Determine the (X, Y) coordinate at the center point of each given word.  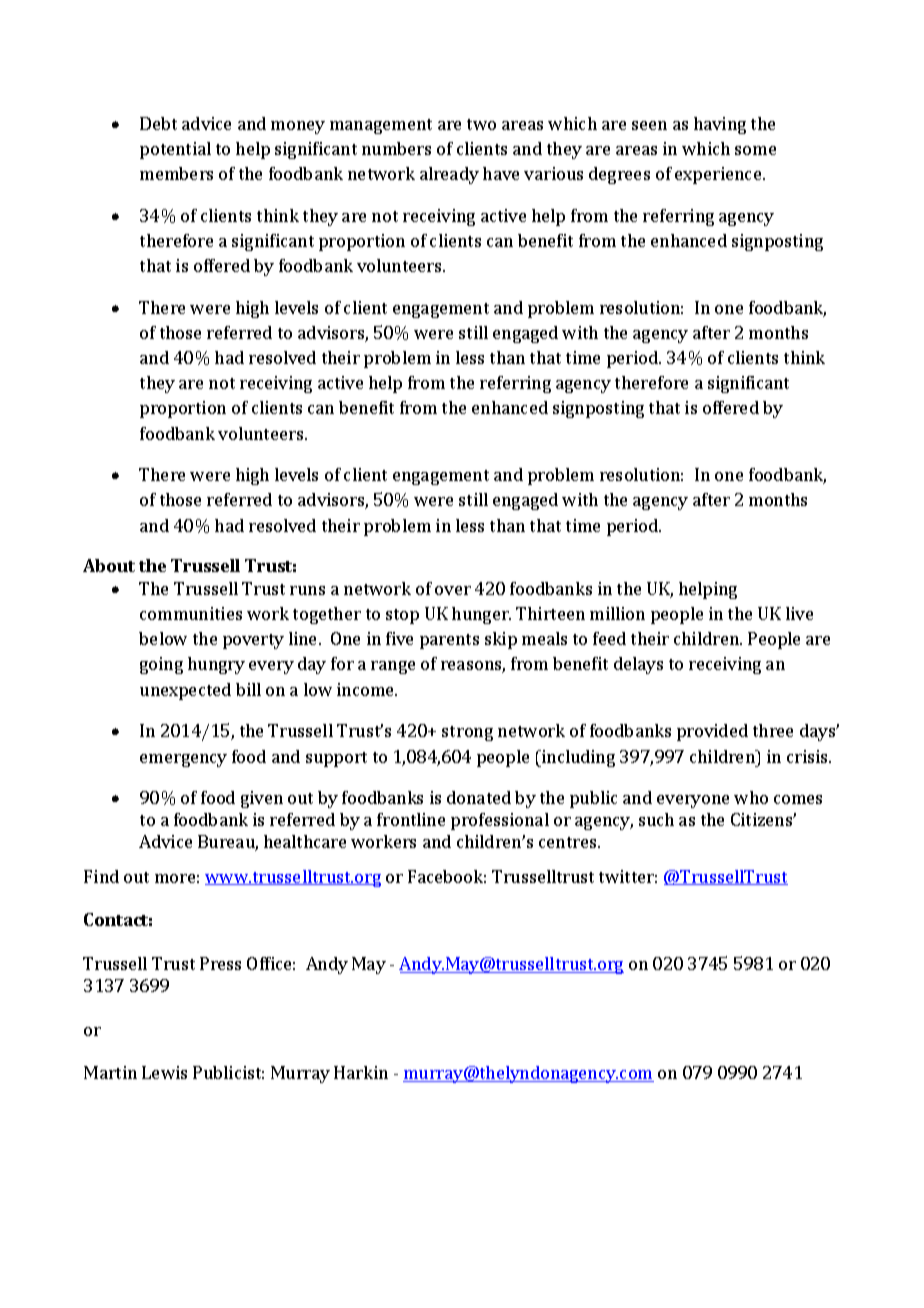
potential (175, 150)
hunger (481, 615)
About (109, 565)
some (755, 150)
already (449, 175)
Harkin (361, 1072)
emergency (183, 760)
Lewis (164, 1072)
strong (467, 733)
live (799, 613)
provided (712, 732)
